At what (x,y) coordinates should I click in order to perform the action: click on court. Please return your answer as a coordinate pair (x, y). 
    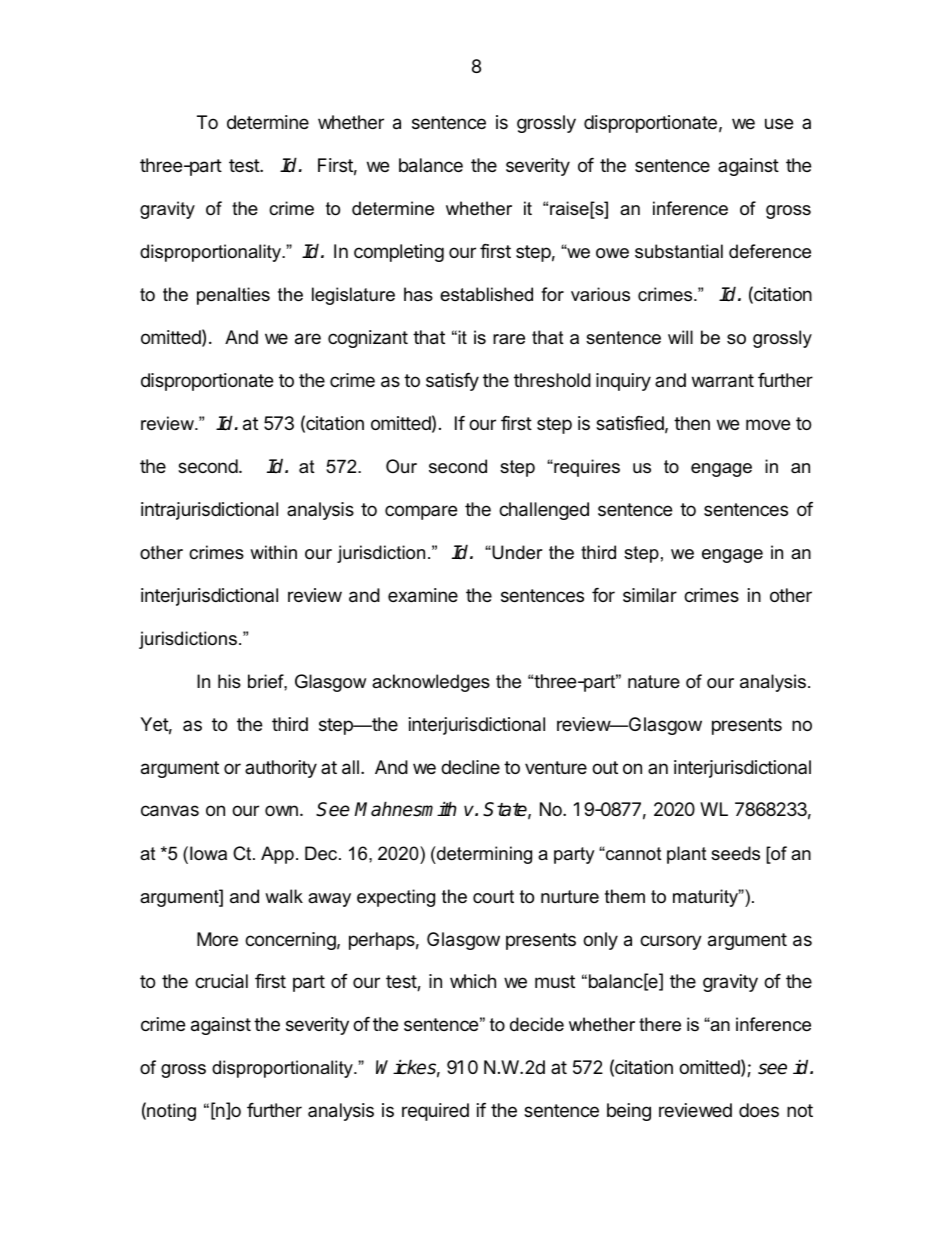
    Looking at the image, I should click on (493, 896).
